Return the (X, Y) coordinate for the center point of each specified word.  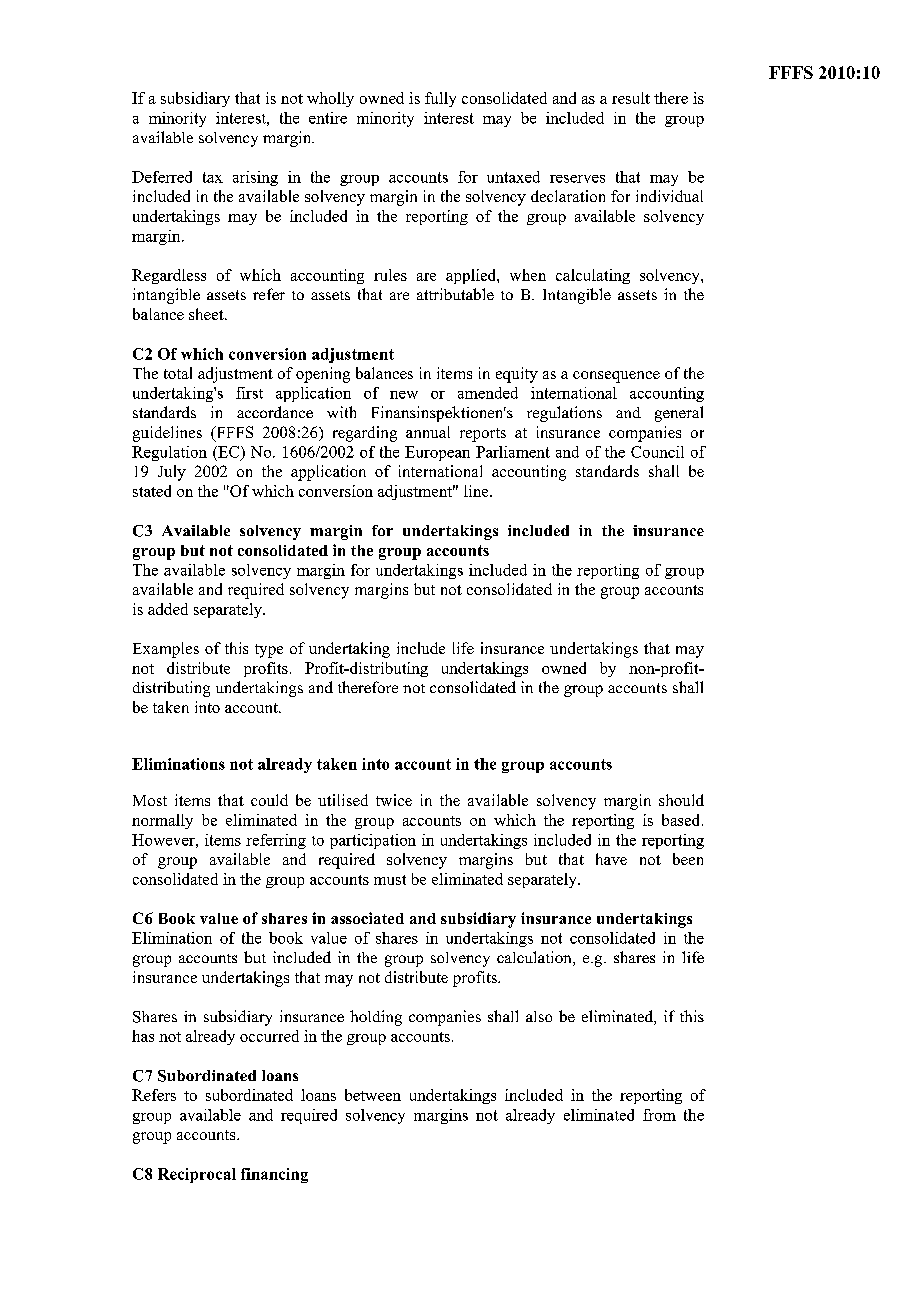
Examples (166, 650)
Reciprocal (197, 1175)
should (681, 800)
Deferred (162, 177)
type (269, 651)
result (631, 98)
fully (440, 99)
